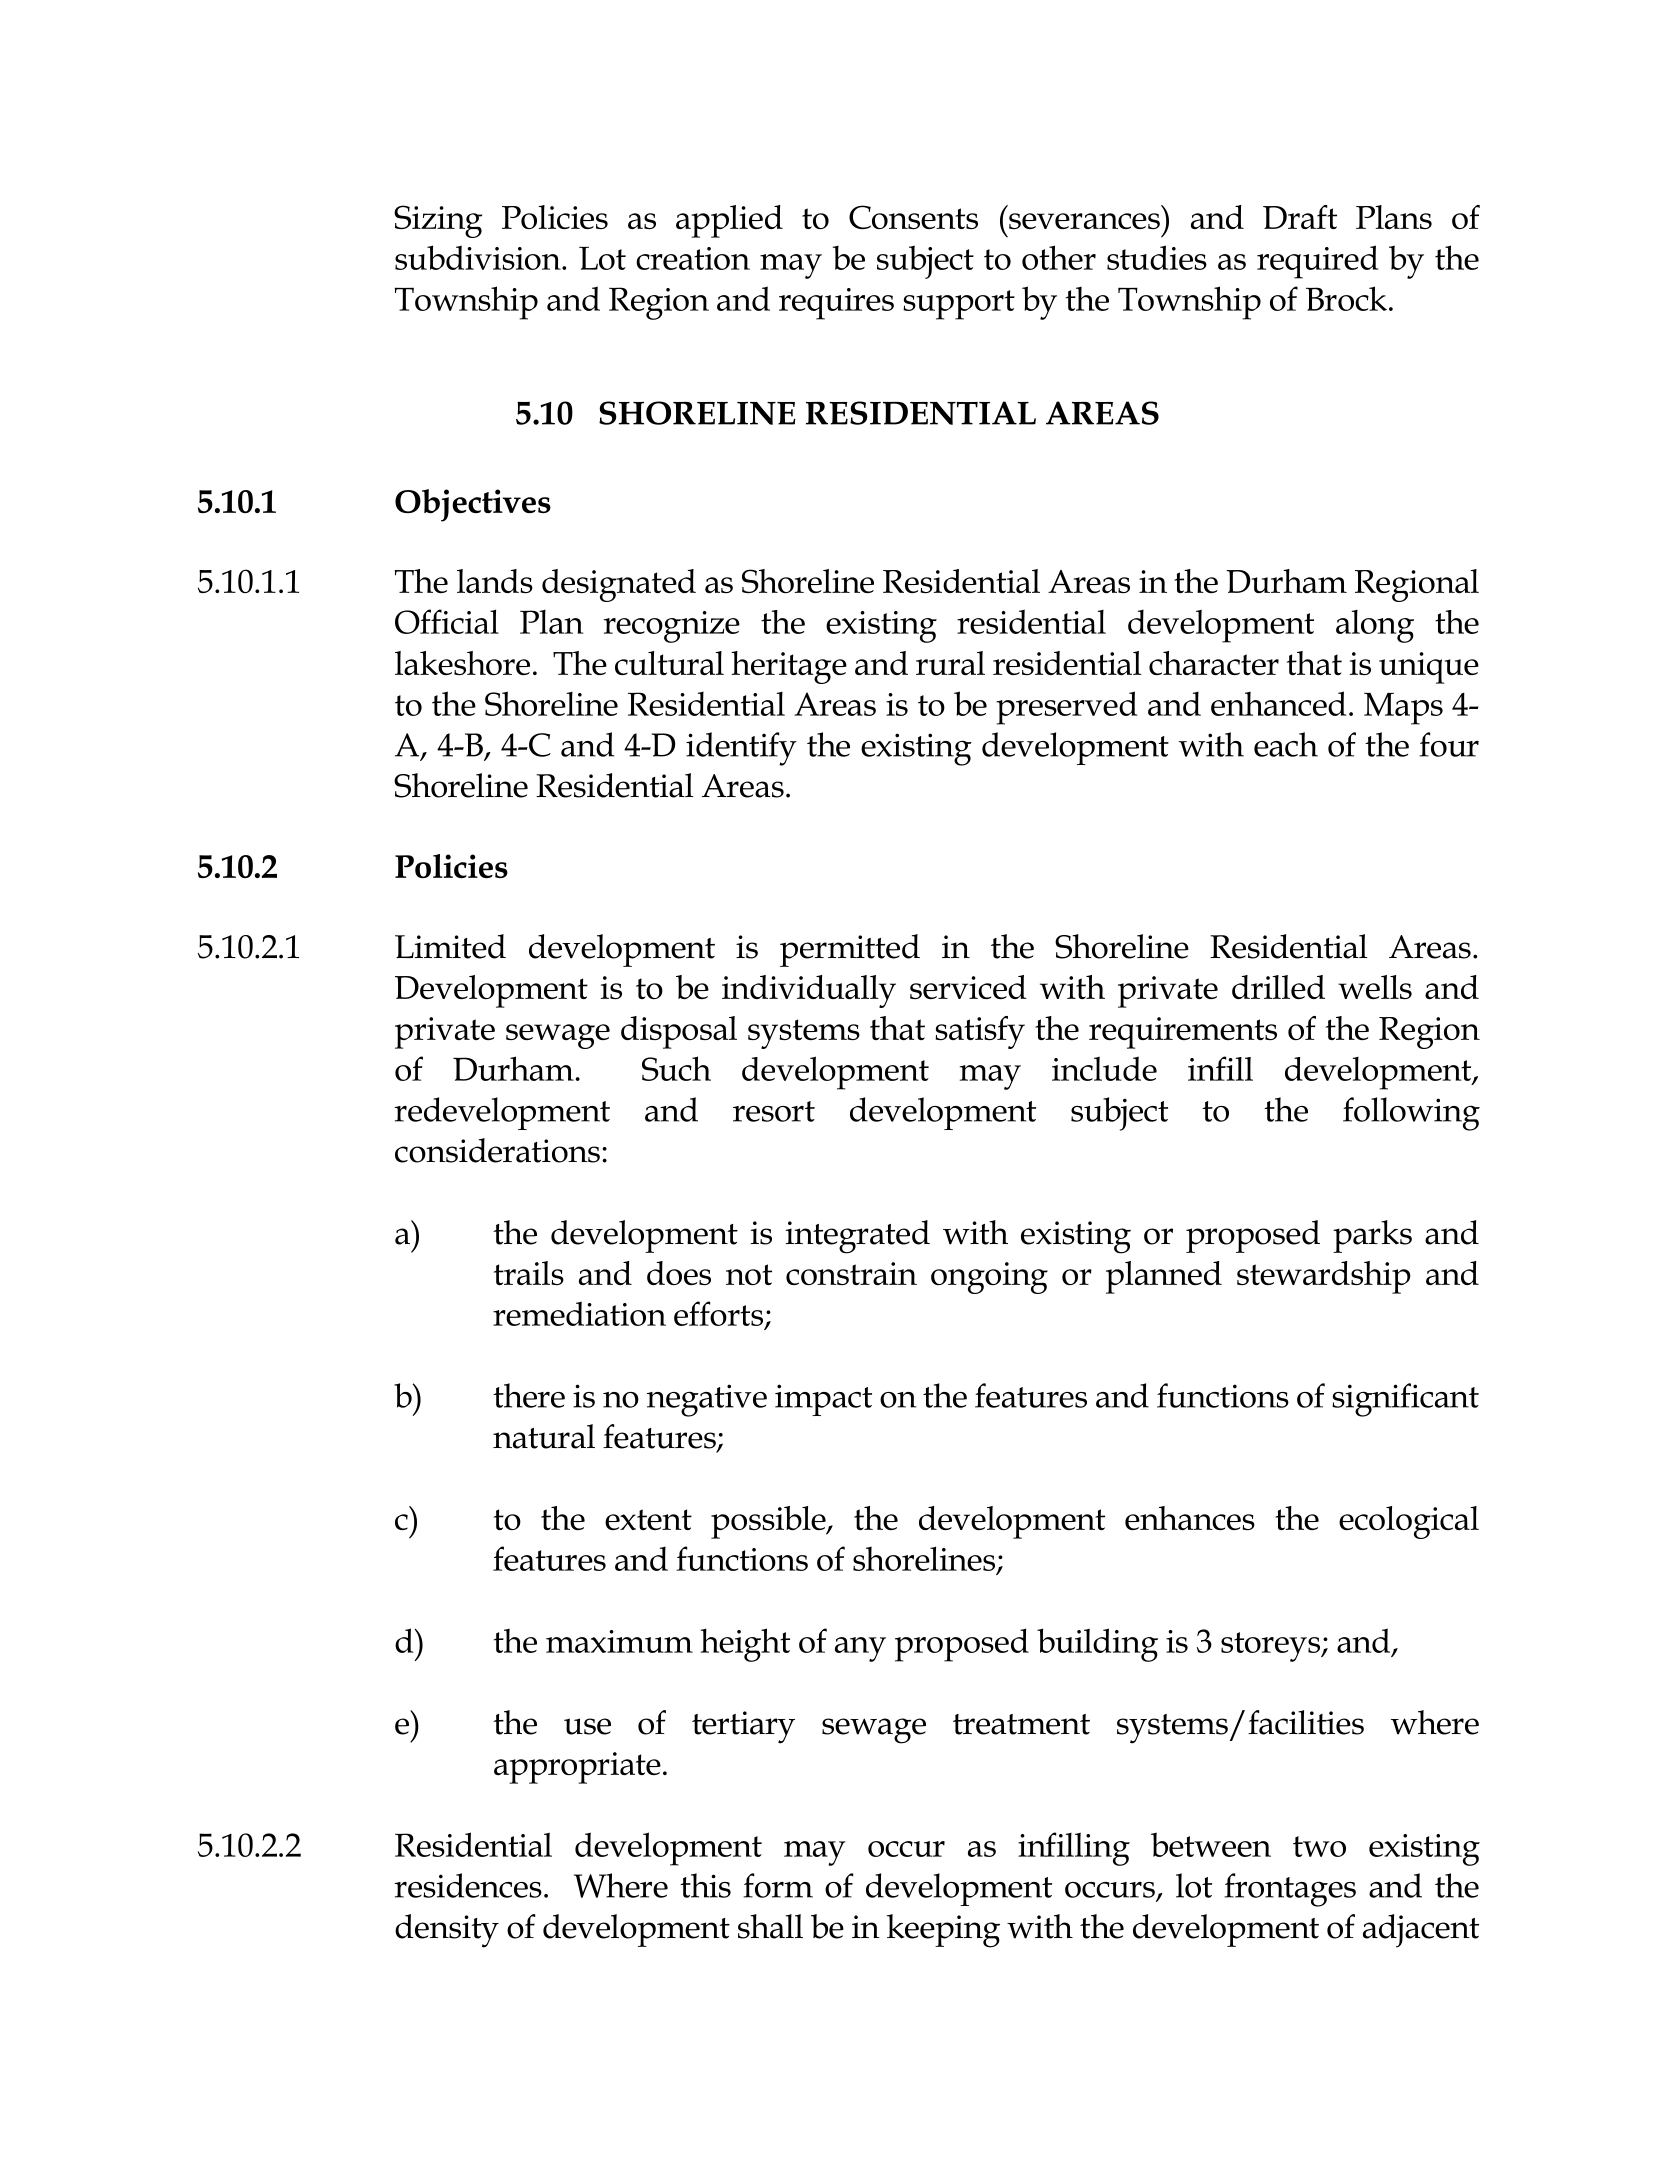 The image size is (1676, 2169). What do you see at coordinates (497, 1150) in the screenshot?
I see `considerations` at bounding box center [497, 1150].
